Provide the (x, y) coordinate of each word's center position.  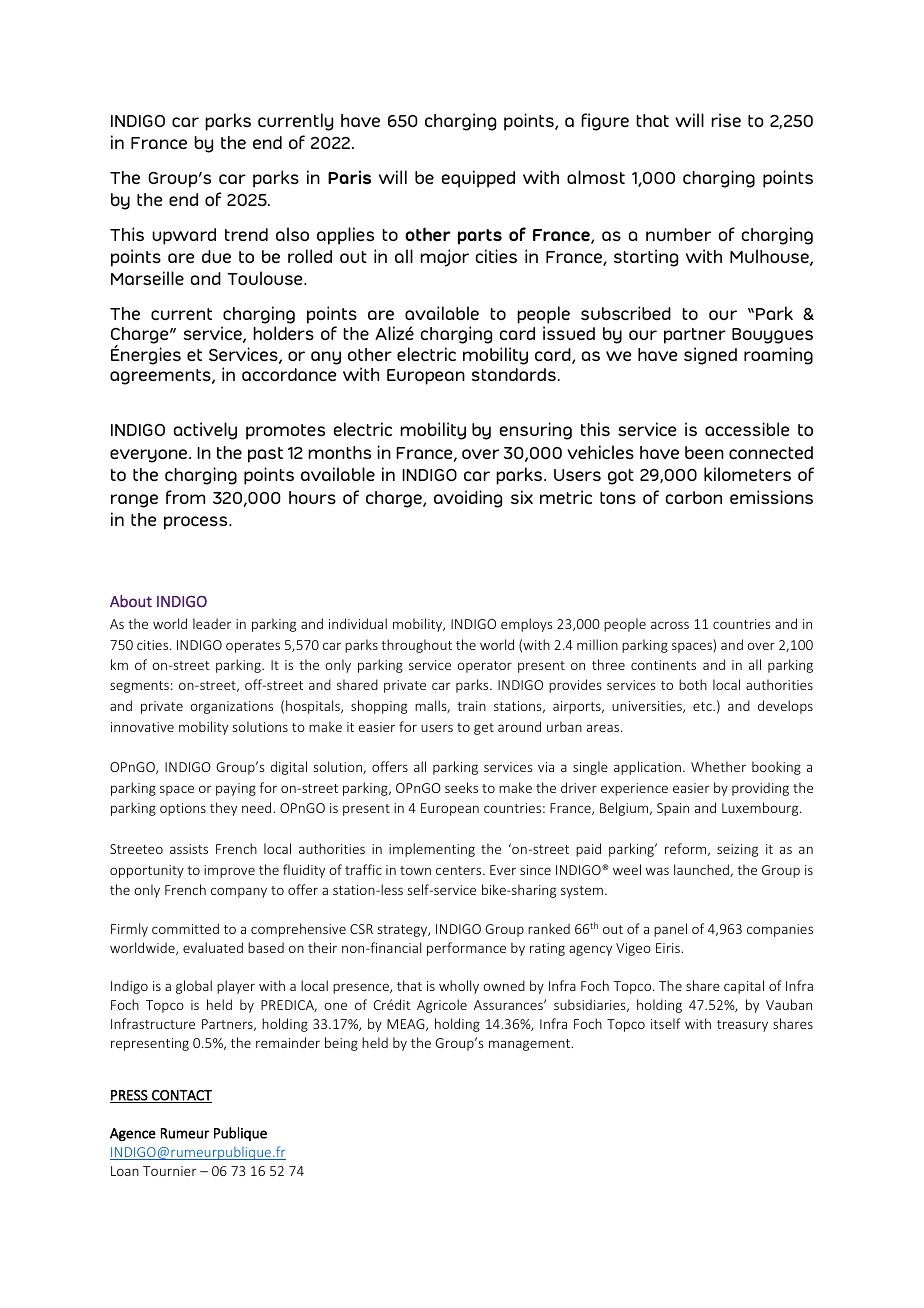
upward (184, 236)
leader (212, 623)
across (670, 625)
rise (726, 120)
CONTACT (181, 1096)
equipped (478, 179)
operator (484, 667)
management (531, 1045)
